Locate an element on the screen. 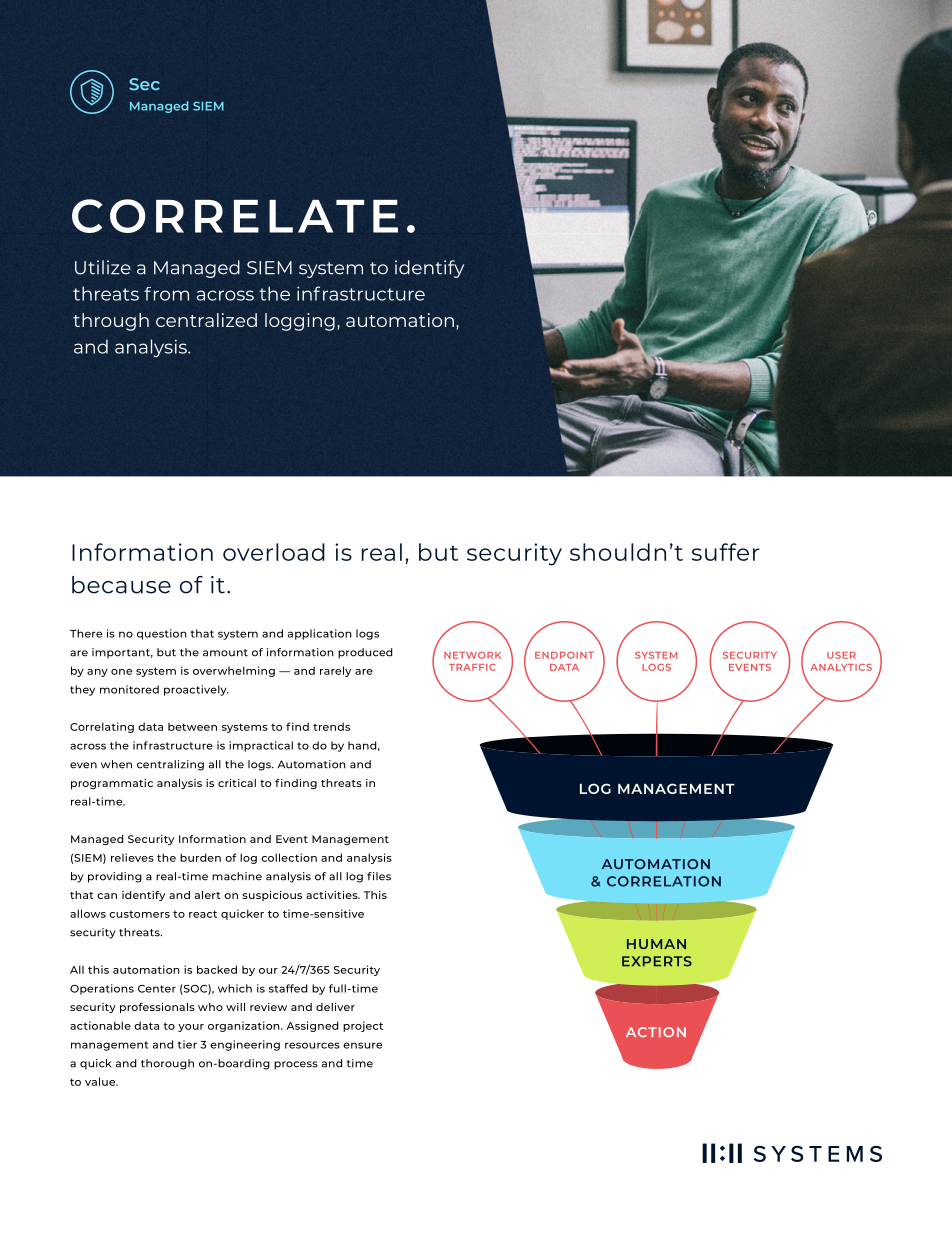 Image resolution: width=952 pixels, height=1233 pixels. trends is located at coordinates (331, 726).
